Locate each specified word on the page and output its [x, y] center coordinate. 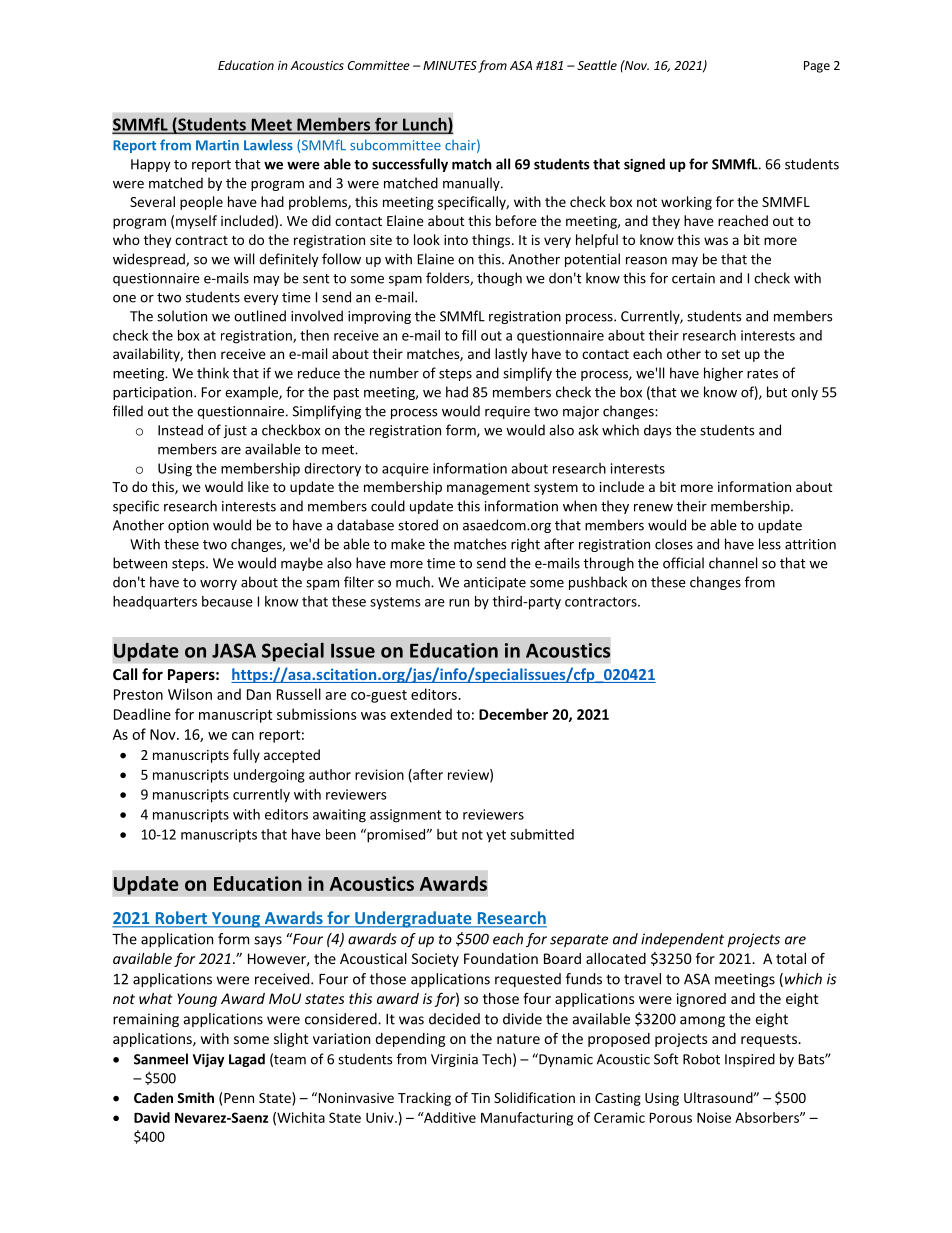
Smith [195, 1097]
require [507, 412]
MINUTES [450, 65]
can [243, 736]
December [513, 714]
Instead [180, 430]
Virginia [454, 1060]
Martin [217, 145]
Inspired [750, 1060]
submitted [542, 834]
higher [723, 374]
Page [817, 67]
